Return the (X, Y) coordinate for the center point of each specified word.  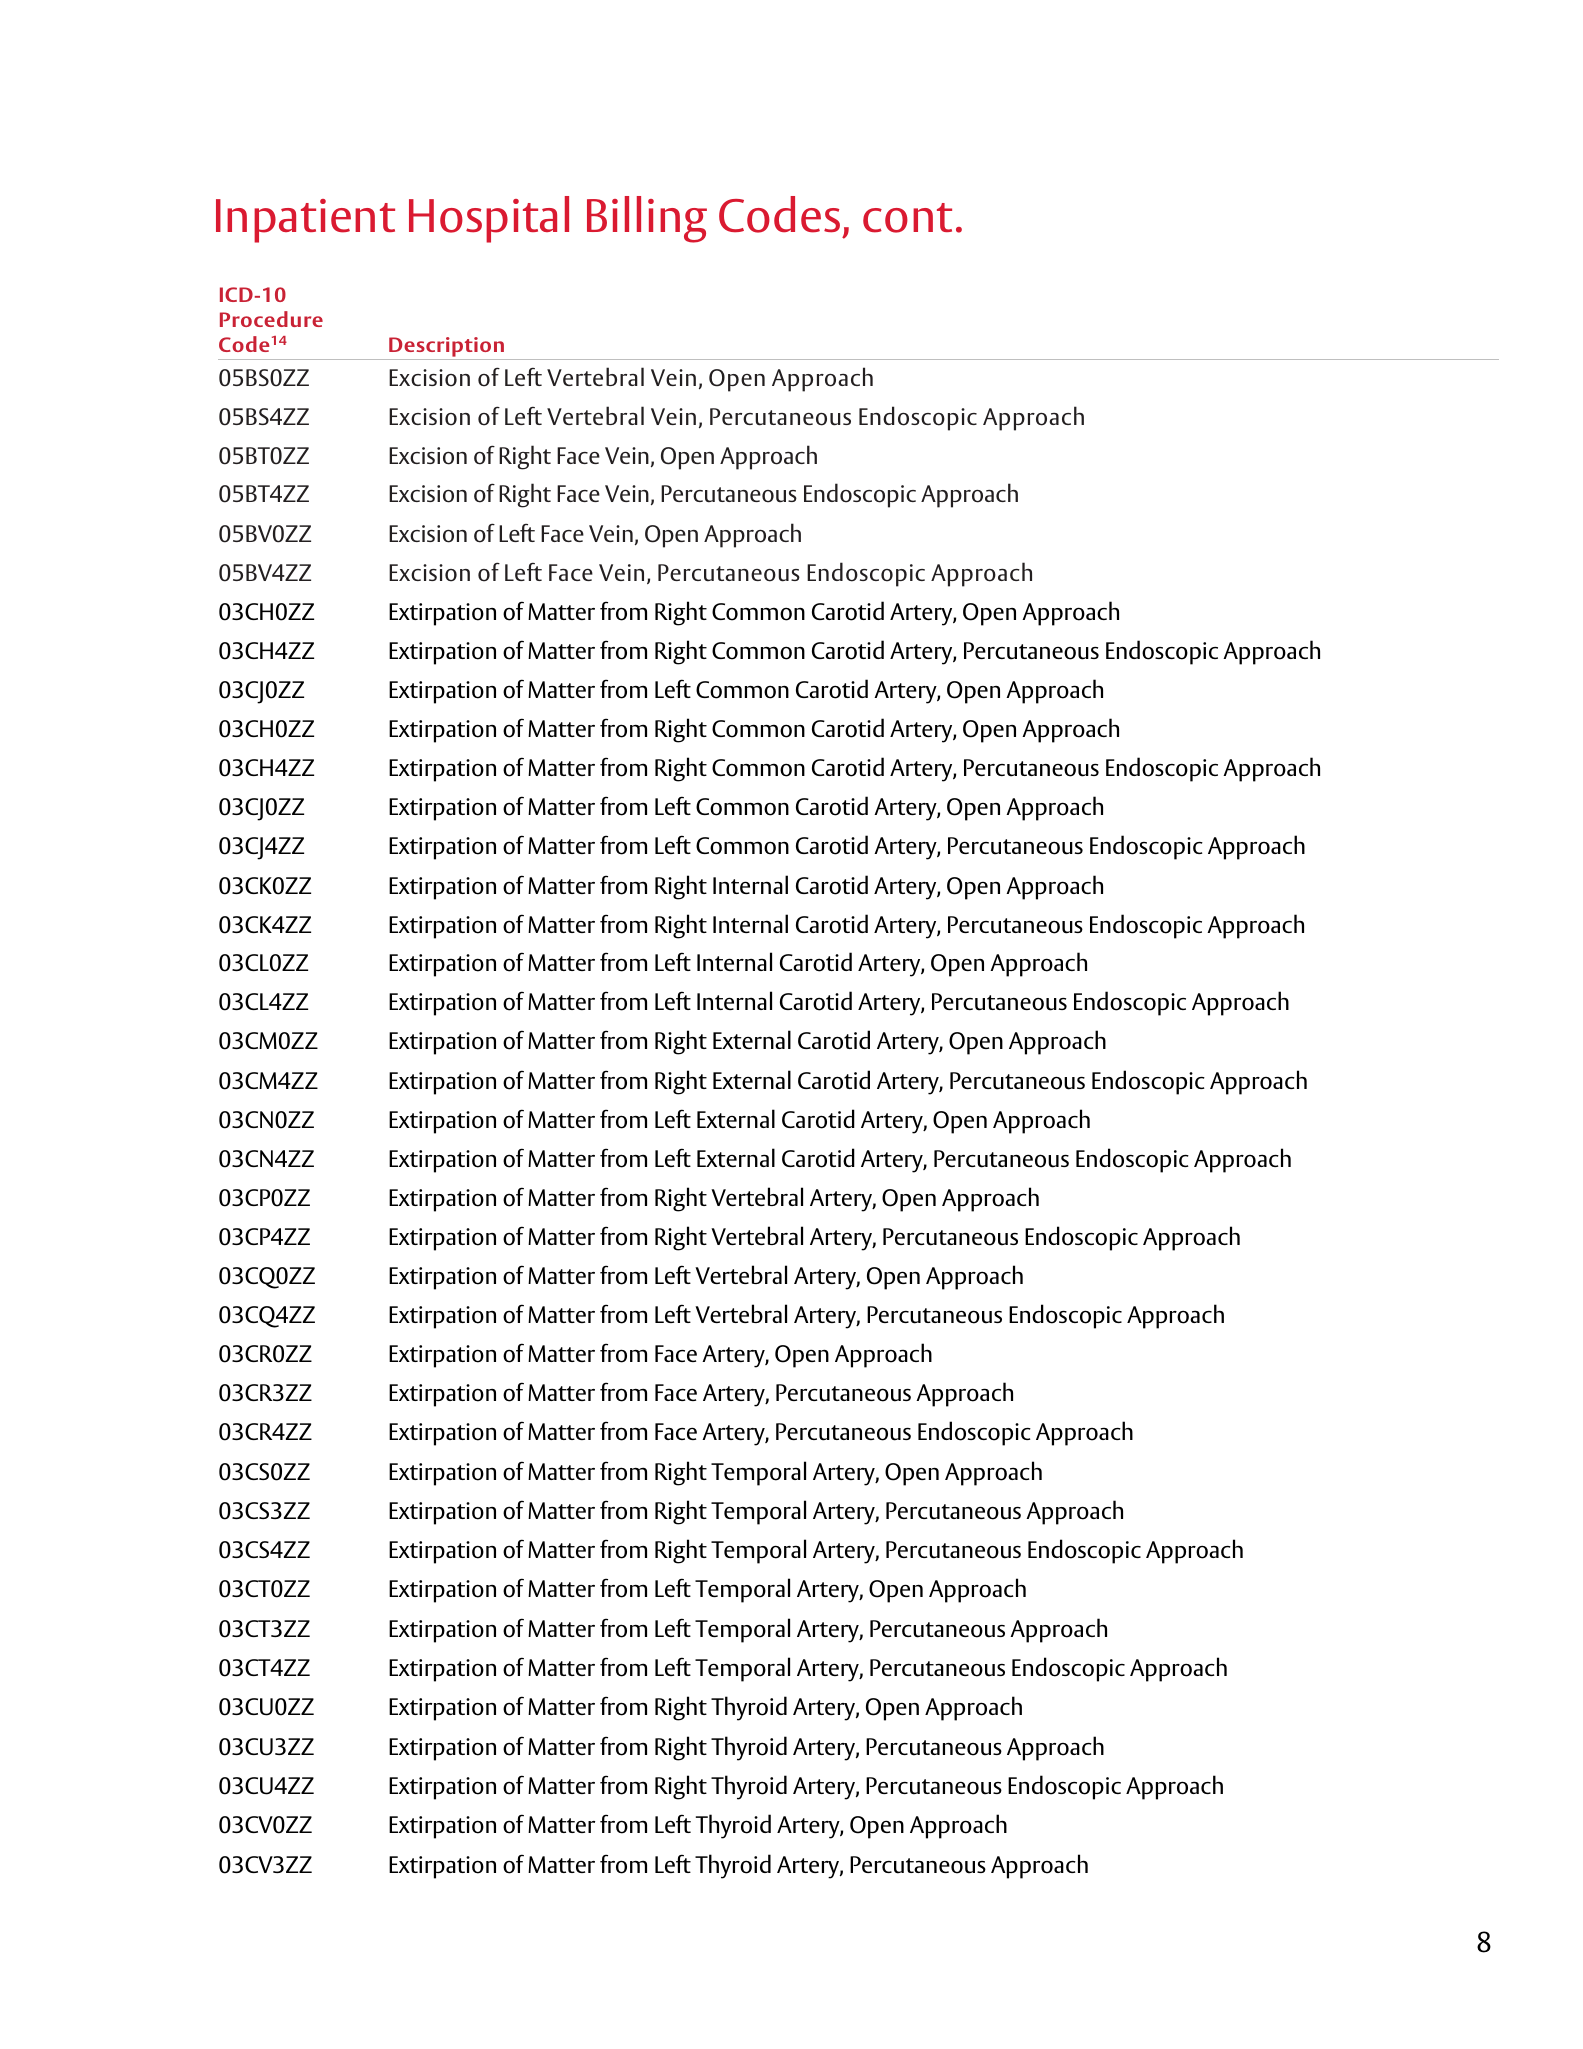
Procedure (271, 319)
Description (446, 347)
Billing (647, 219)
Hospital (489, 219)
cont (907, 218)
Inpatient (305, 221)
